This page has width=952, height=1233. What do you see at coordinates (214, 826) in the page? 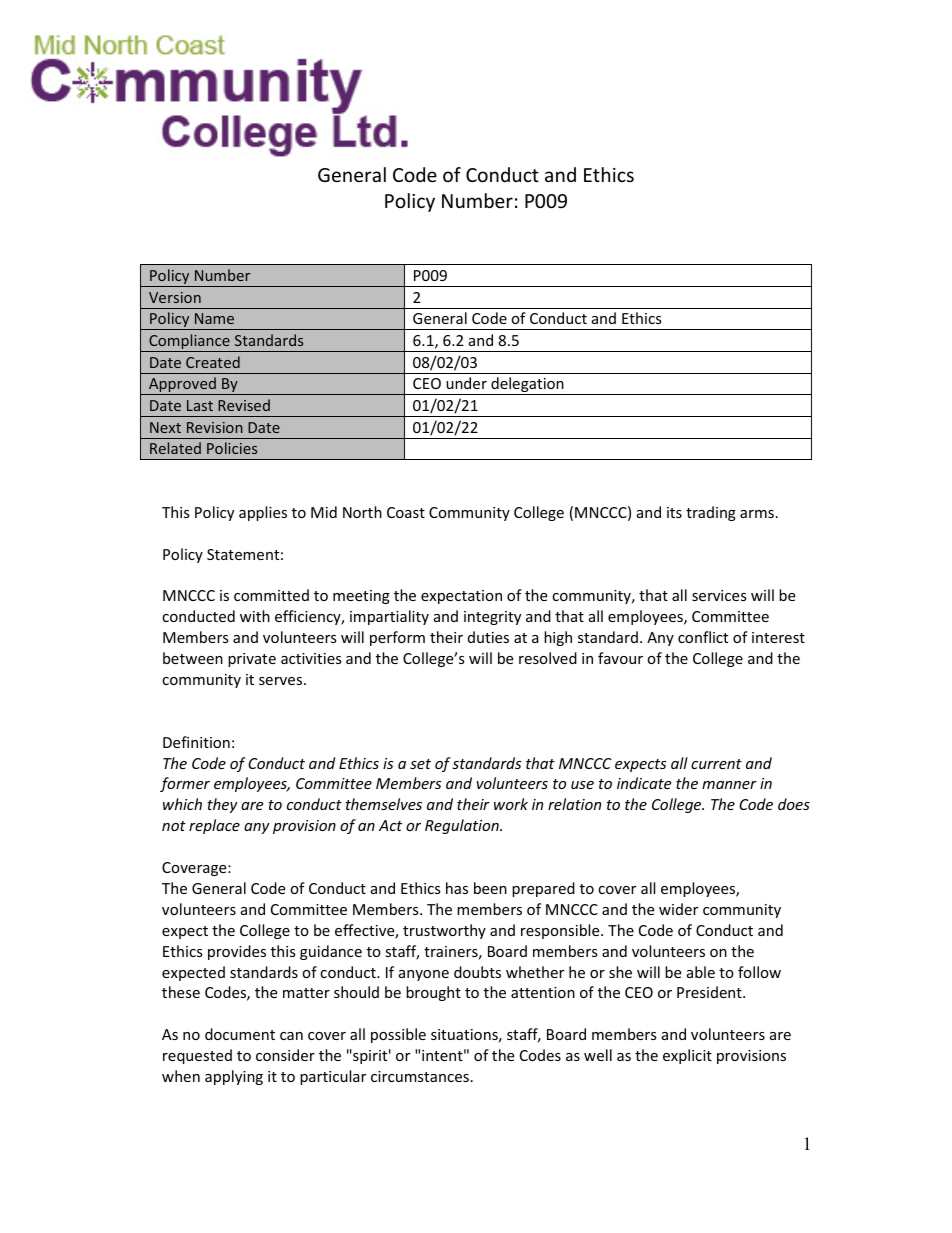
I see `replace` at bounding box center [214, 826].
